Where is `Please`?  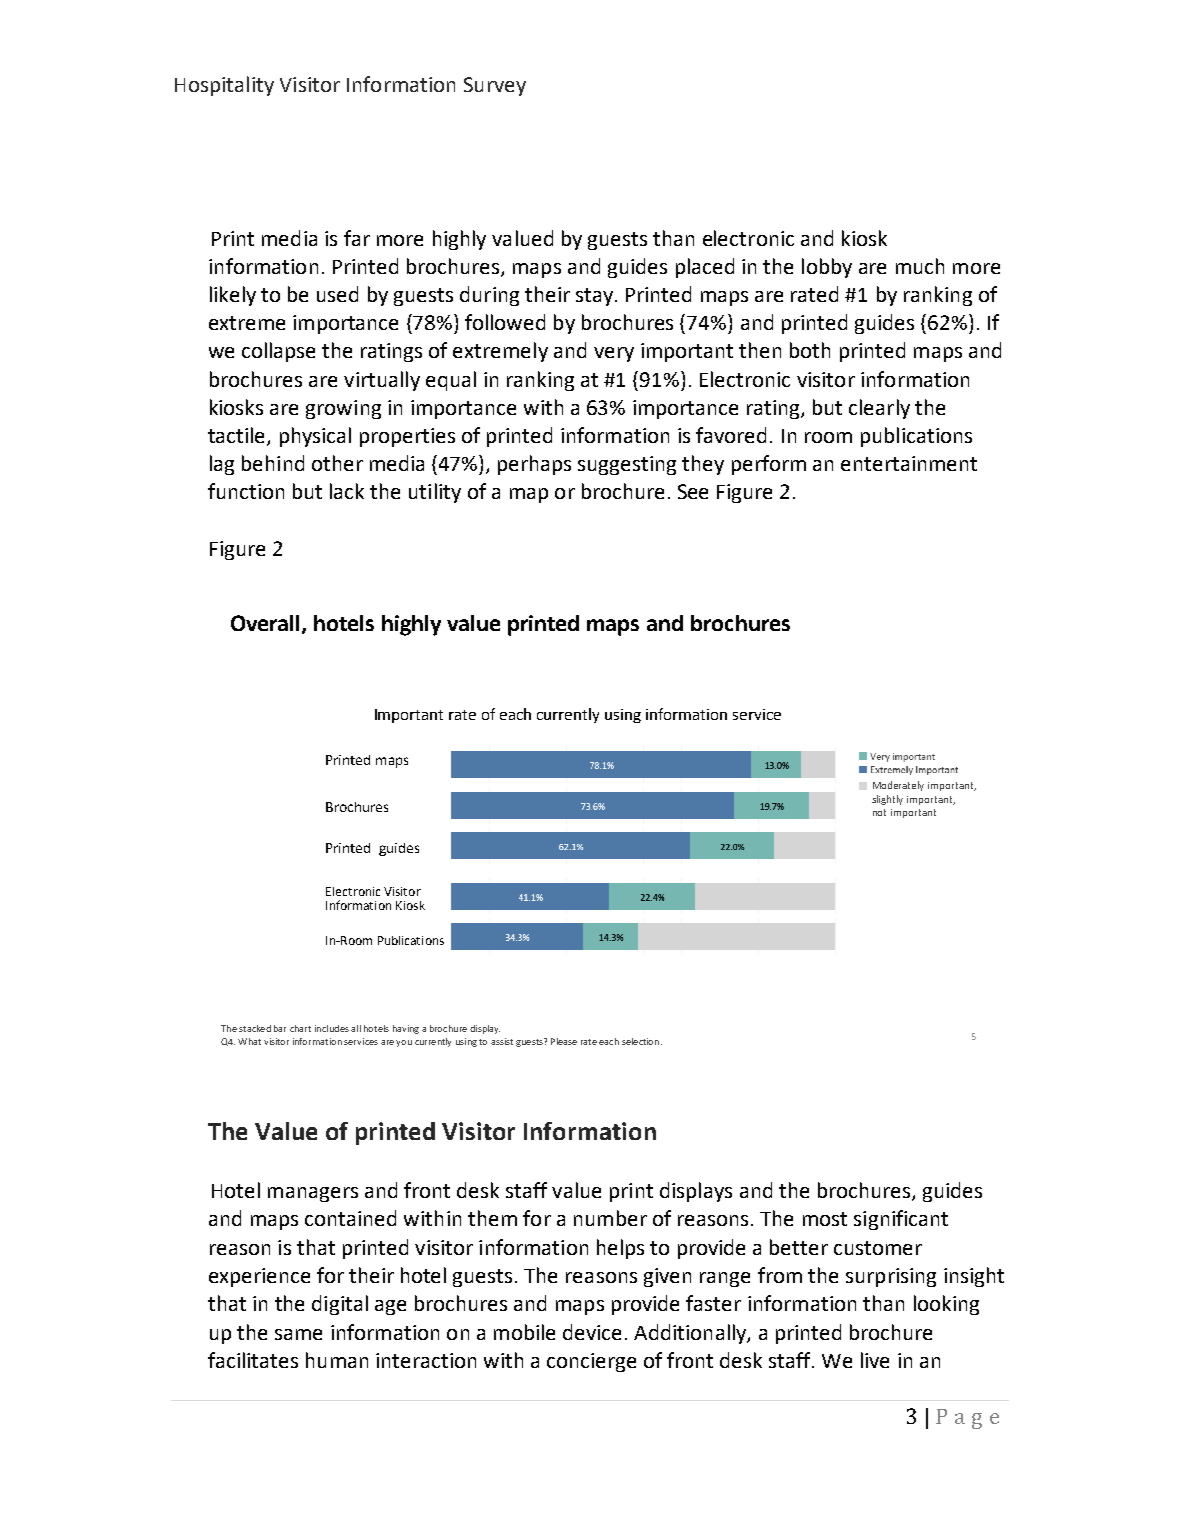 Please is located at coordinates (564, 1041).
